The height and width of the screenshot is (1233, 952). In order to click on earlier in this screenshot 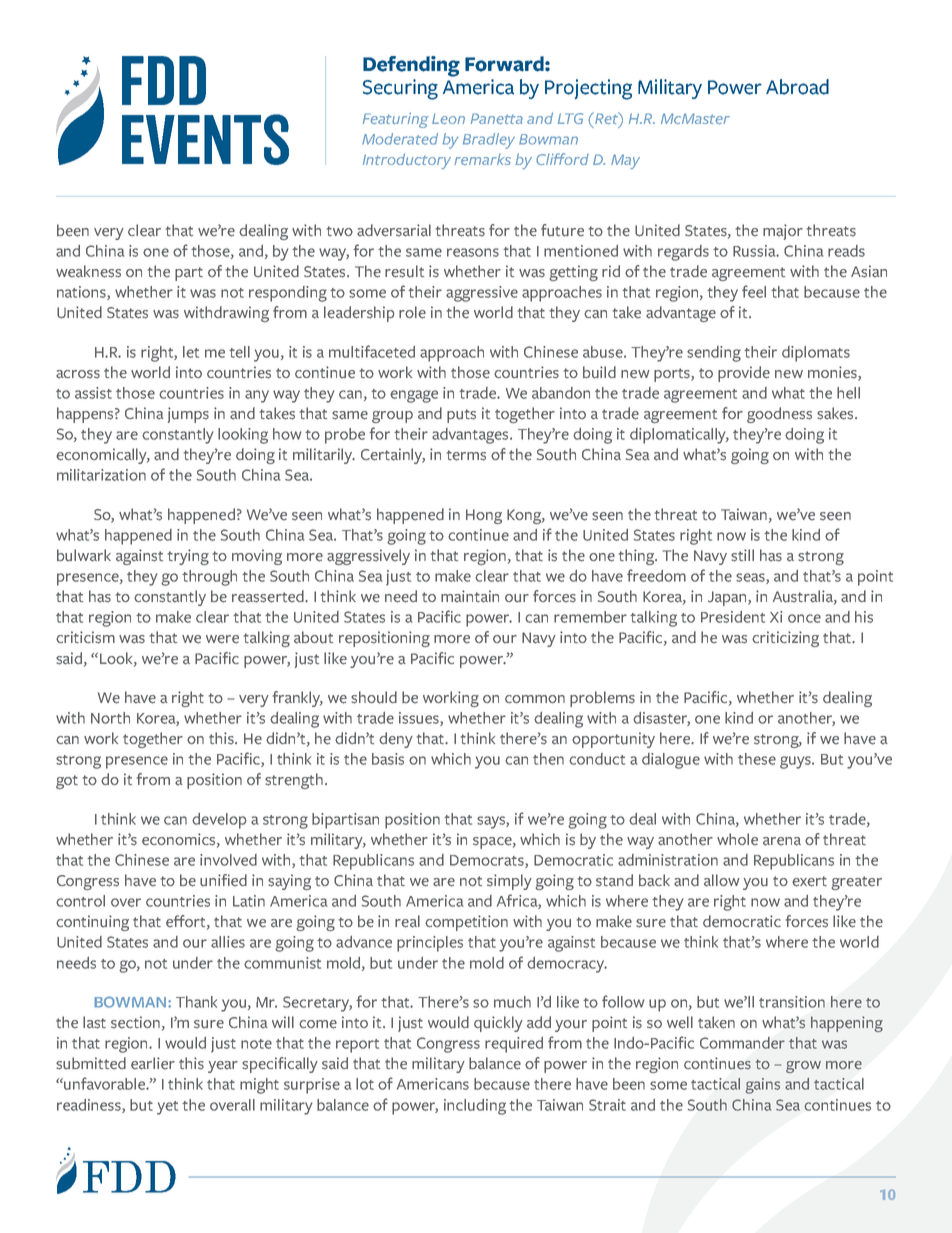, I will do `click(153, 1063)`.
